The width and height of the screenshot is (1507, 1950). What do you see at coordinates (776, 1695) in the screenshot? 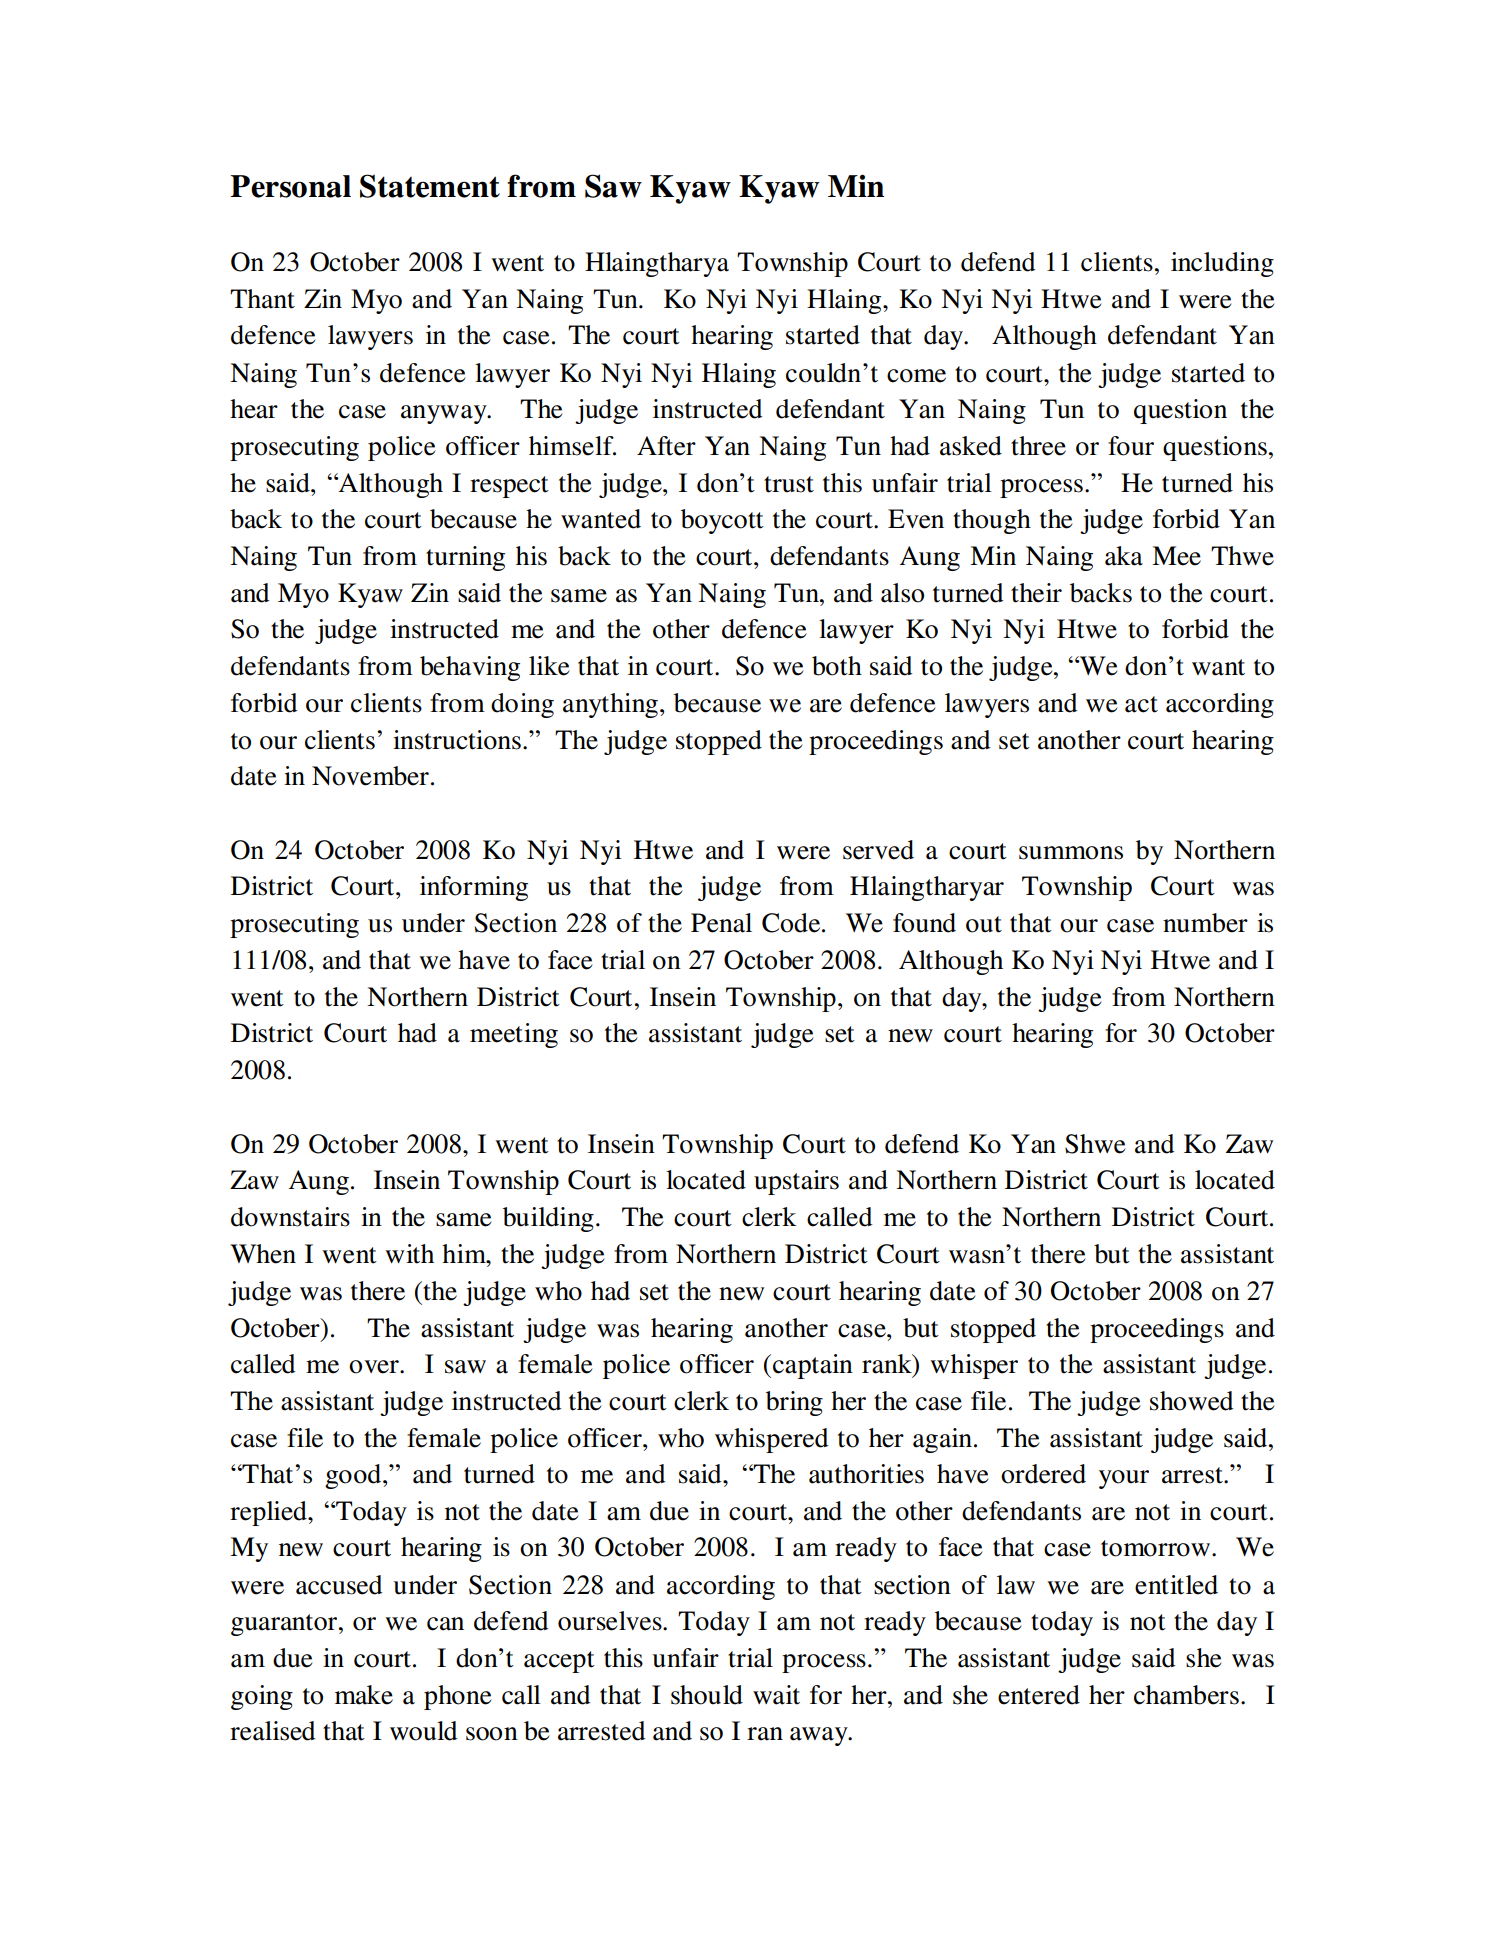
I see `wait` at bounding box center [776, 1695].
